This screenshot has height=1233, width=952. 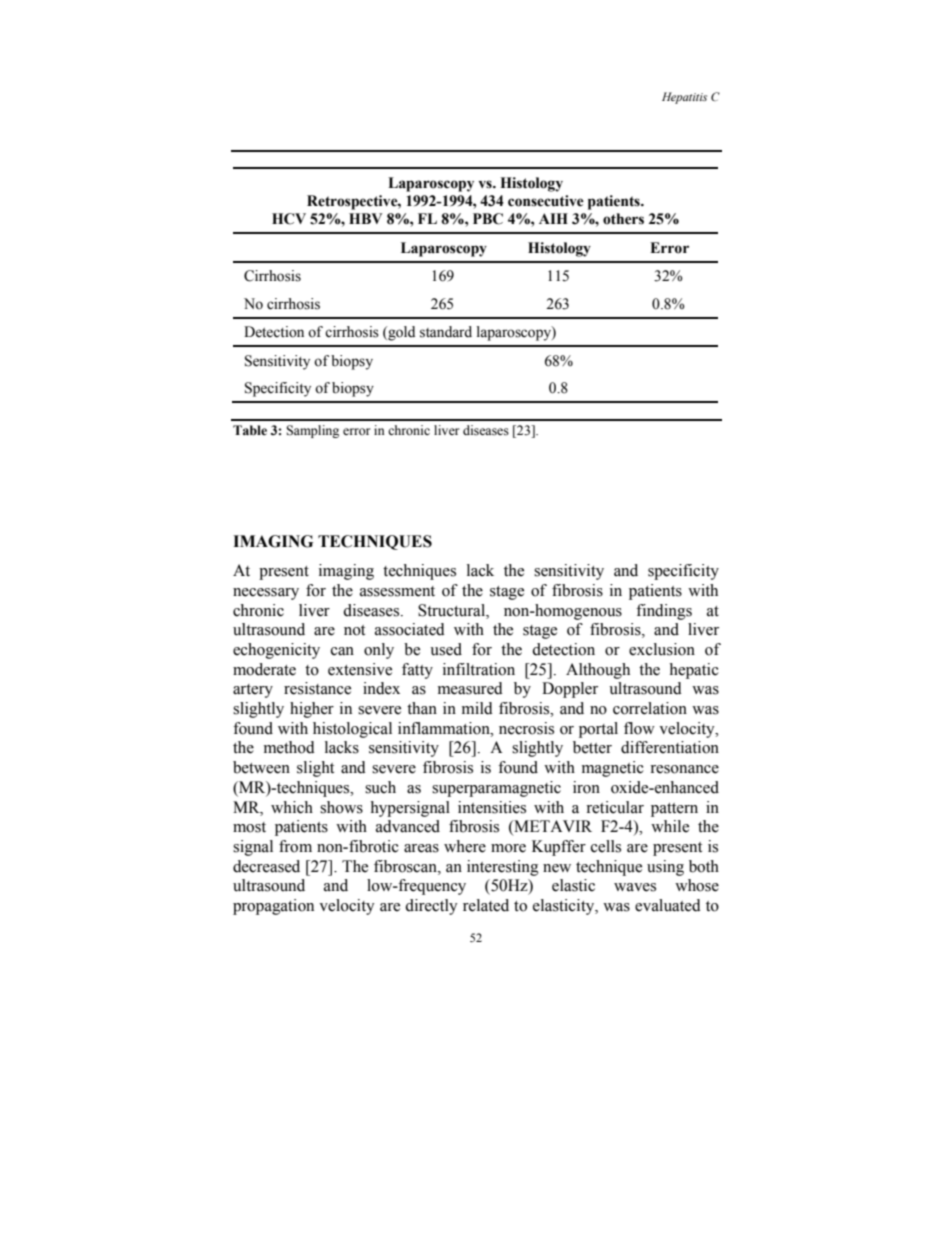 What do you see at coordinates (312, 431) in the screenshot?
I see `Sampling` at bounding box center [312, 431].
